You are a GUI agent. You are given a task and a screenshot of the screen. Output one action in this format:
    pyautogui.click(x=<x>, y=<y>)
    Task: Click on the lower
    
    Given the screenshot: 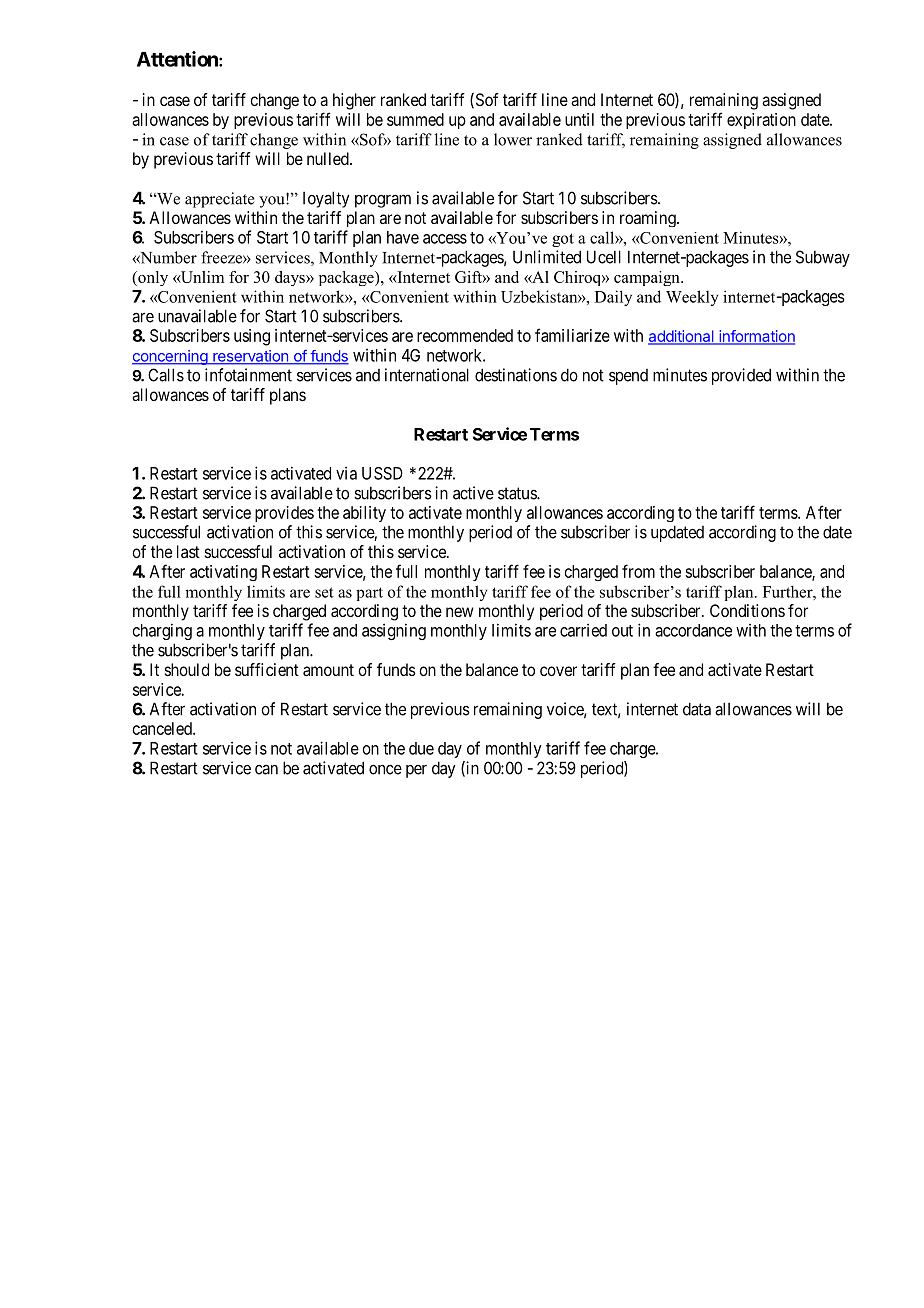 What is the action you would take?
    pyautogui.click(x=513, y=139)
